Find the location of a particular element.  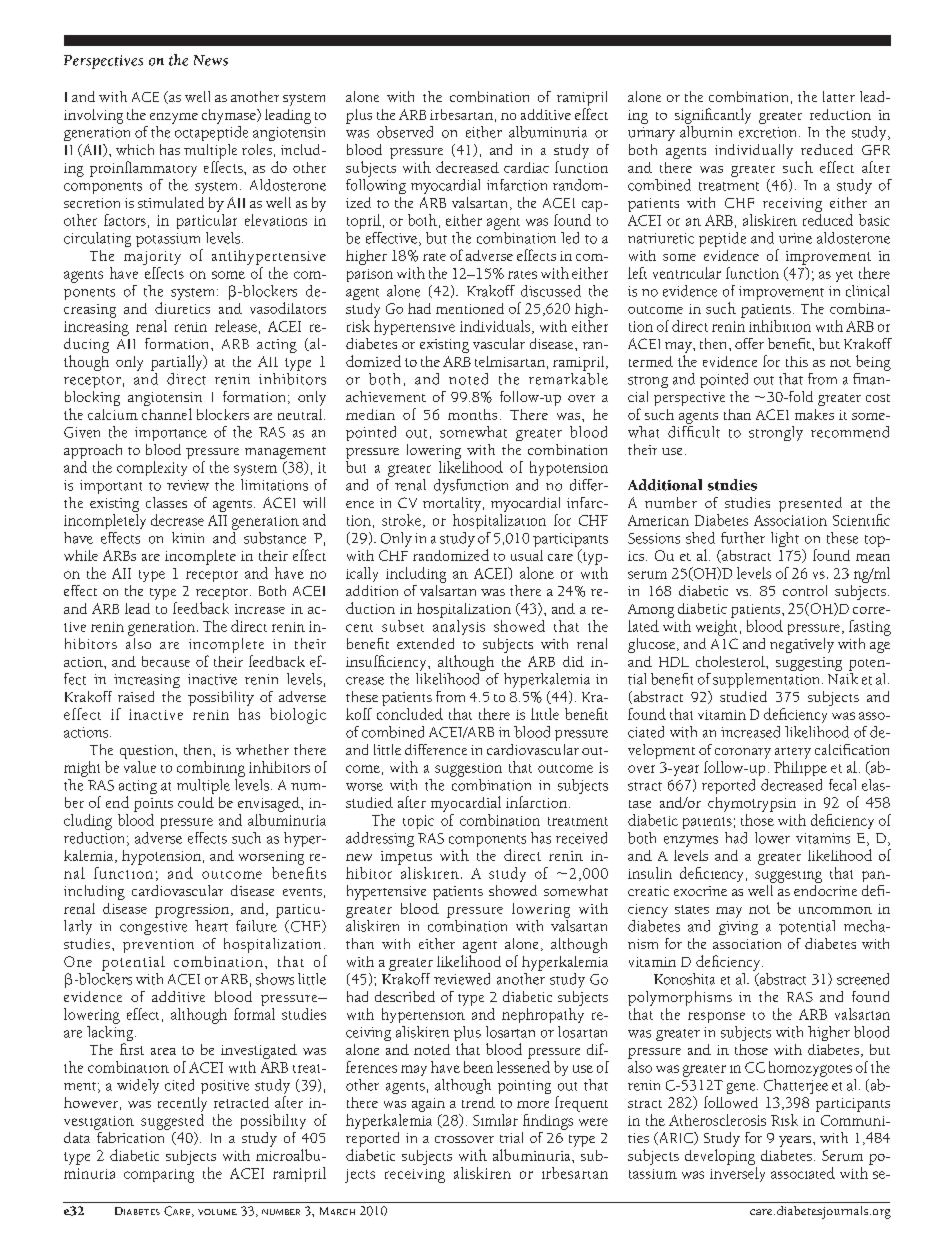

analysis is located at coordinates (459, 627).
